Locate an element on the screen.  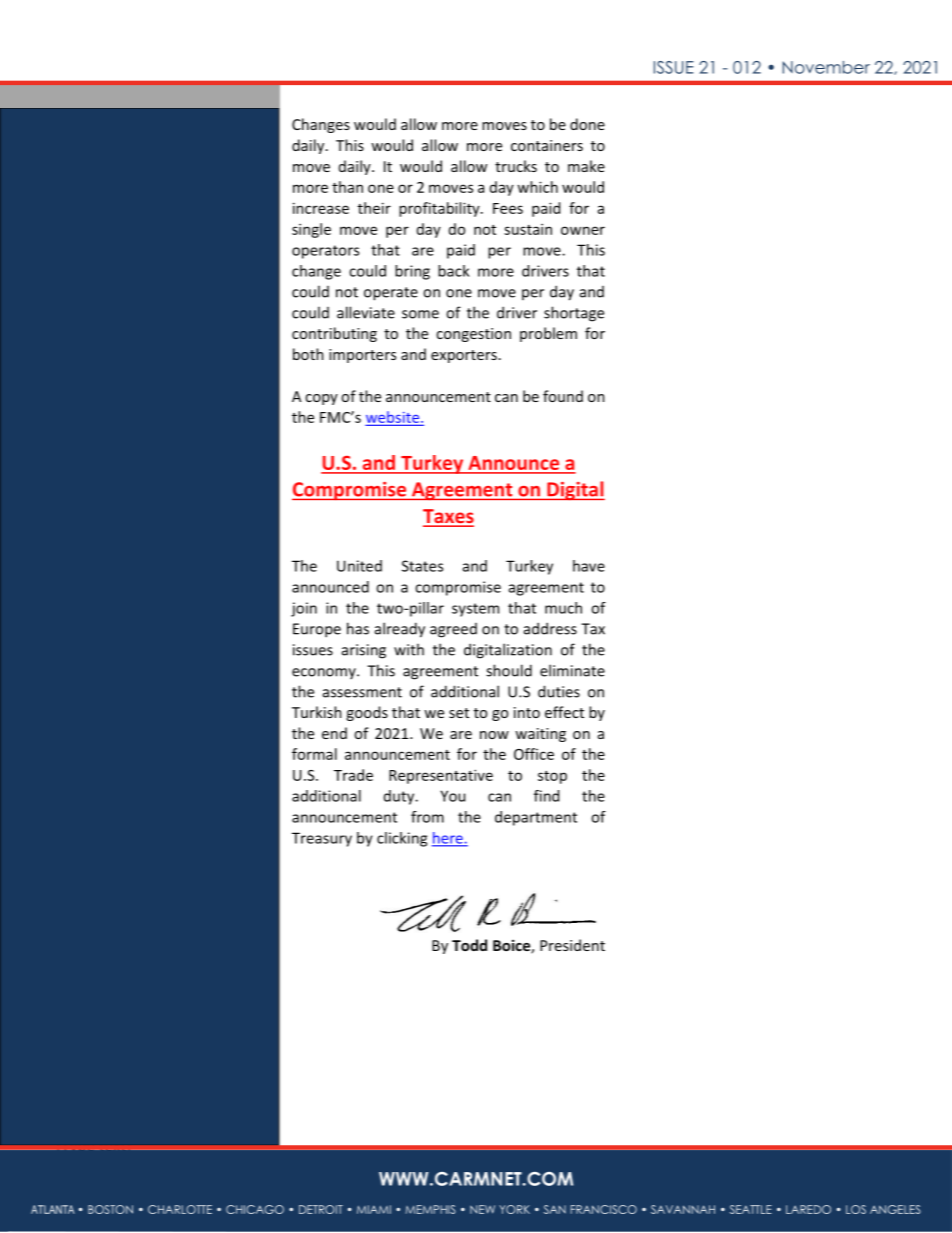
found is located at coordinates (563, 396).
